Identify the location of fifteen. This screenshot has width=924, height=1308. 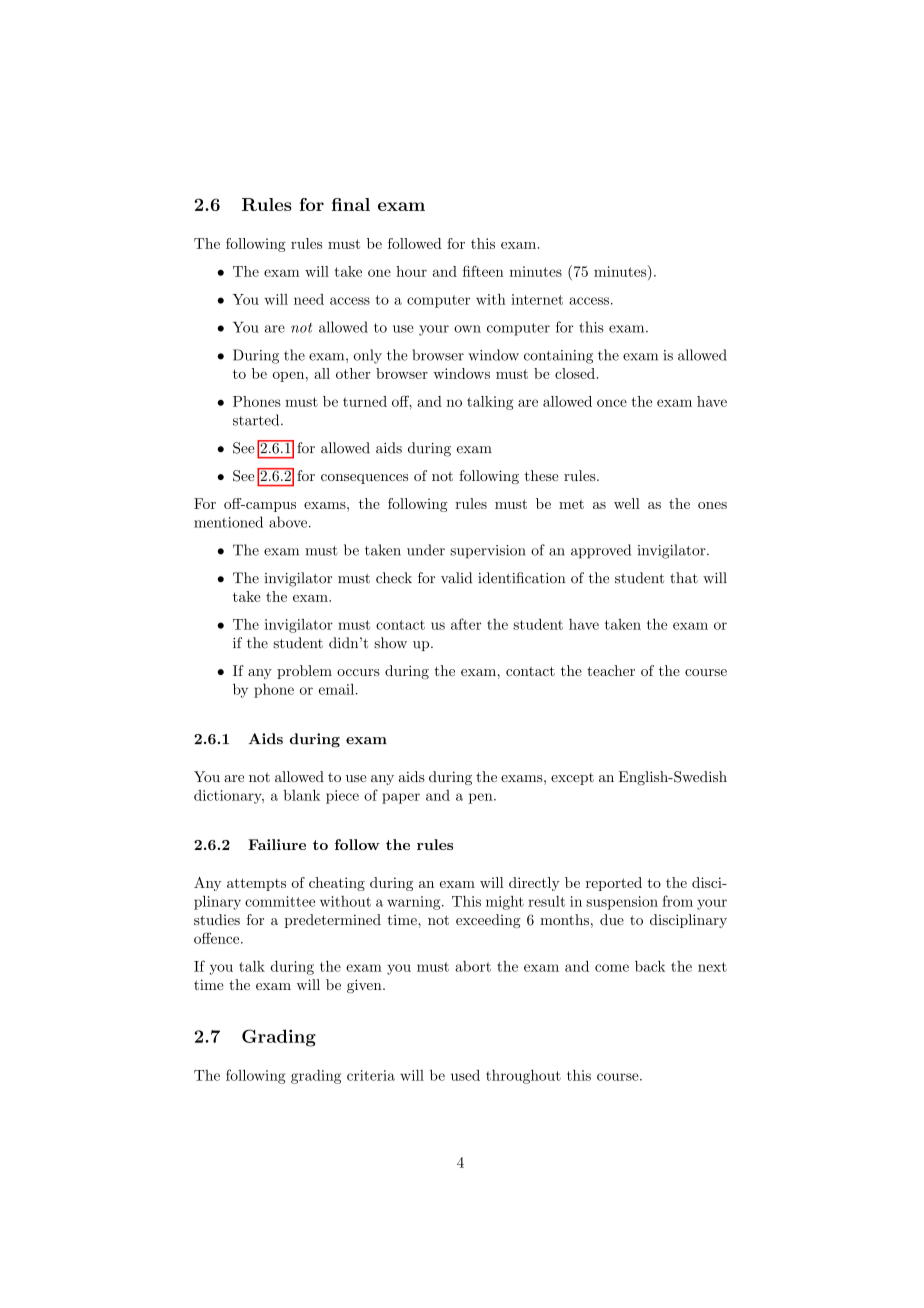
(483, 271).
